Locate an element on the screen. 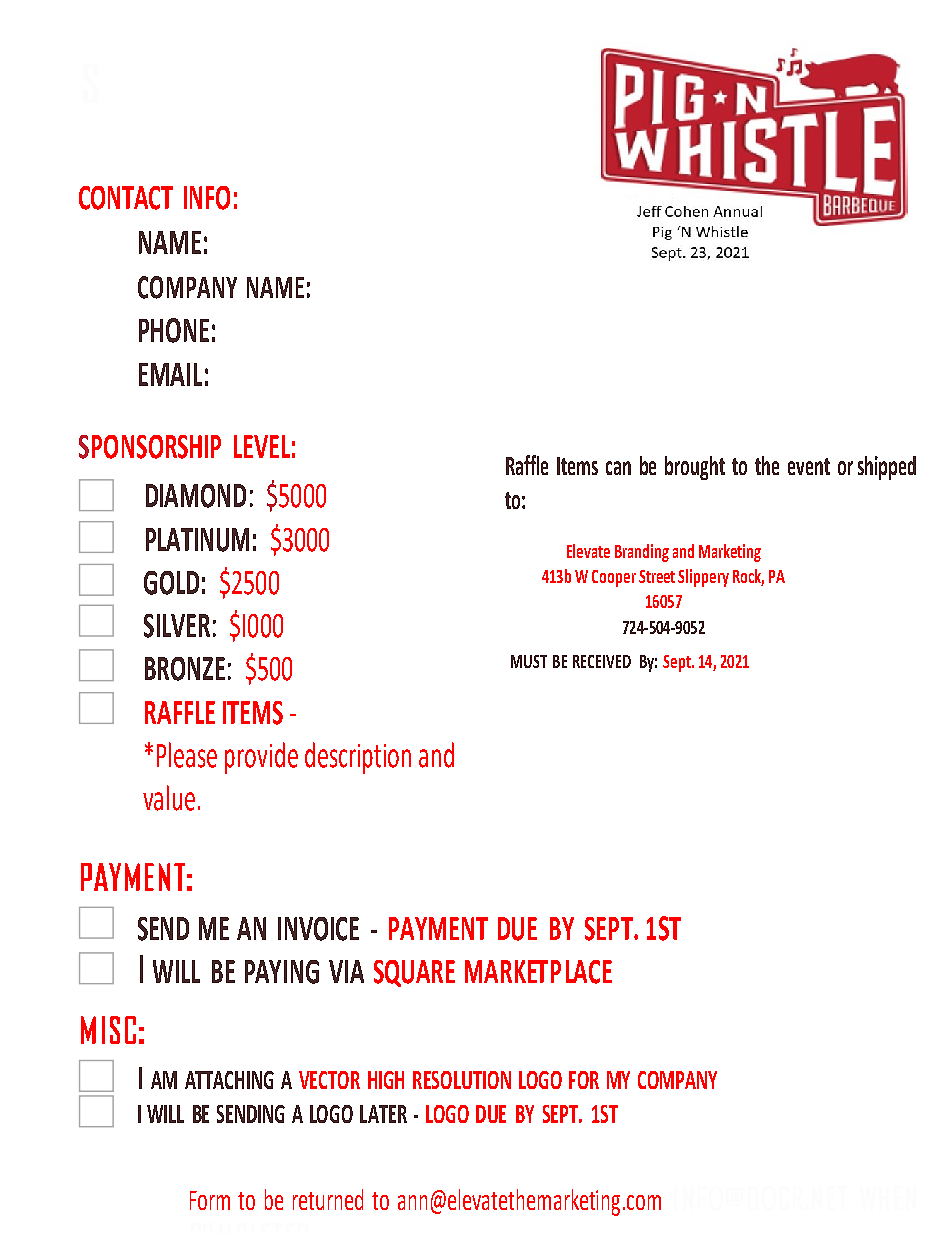 This screenshot has width=952, height=1233. Form is located at coordinates (210, 1200).
